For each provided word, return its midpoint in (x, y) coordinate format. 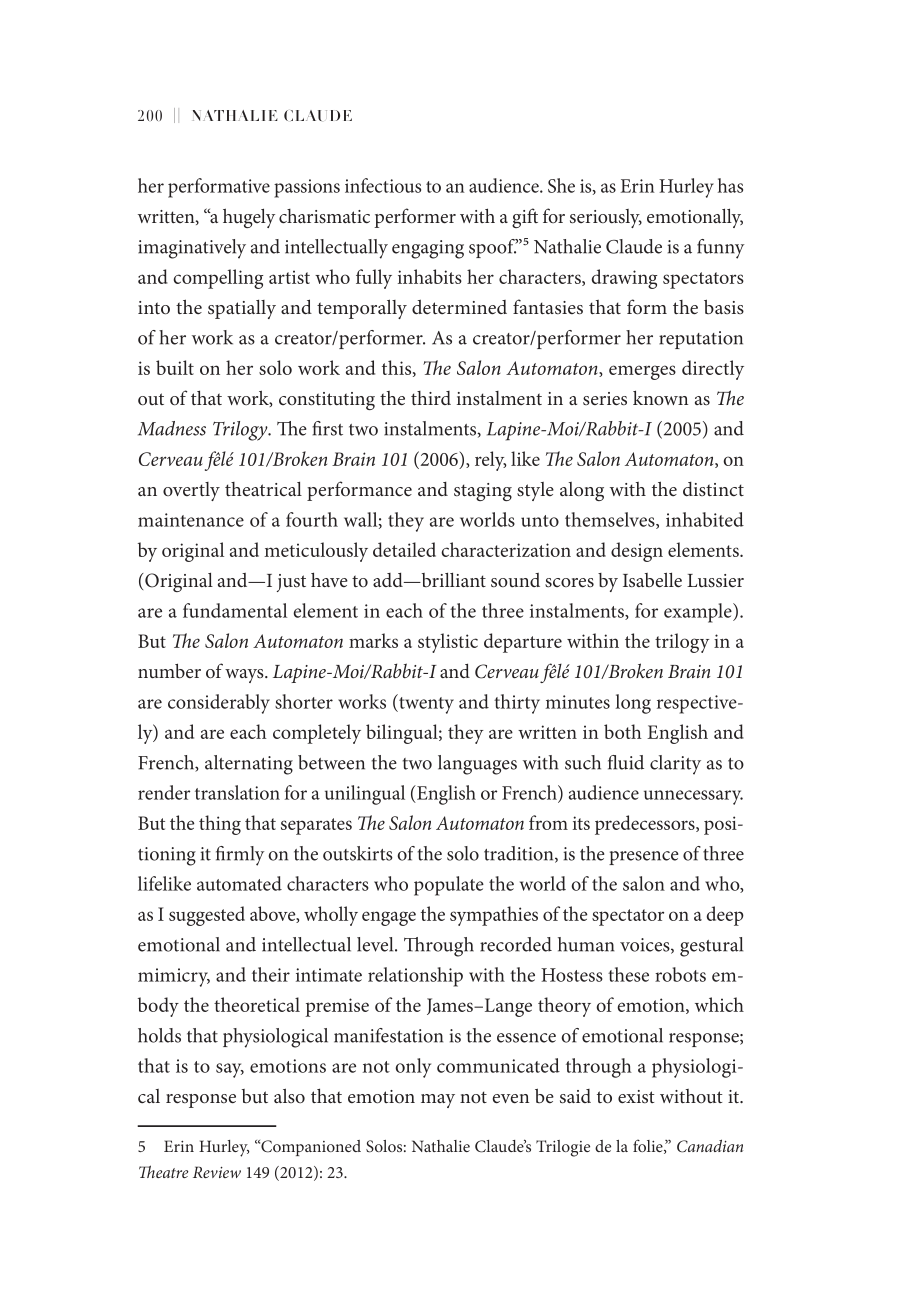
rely (490, 461)
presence (643, 858)
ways (245, 676)
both (623, 731)
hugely (249, 218)
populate (449, 886)
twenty (425, 704)
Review (217, 1172)
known (660, 397)
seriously (606, 218)
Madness (172, 428)
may (438, 1101)
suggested (207, 916)
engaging (428, 249)
